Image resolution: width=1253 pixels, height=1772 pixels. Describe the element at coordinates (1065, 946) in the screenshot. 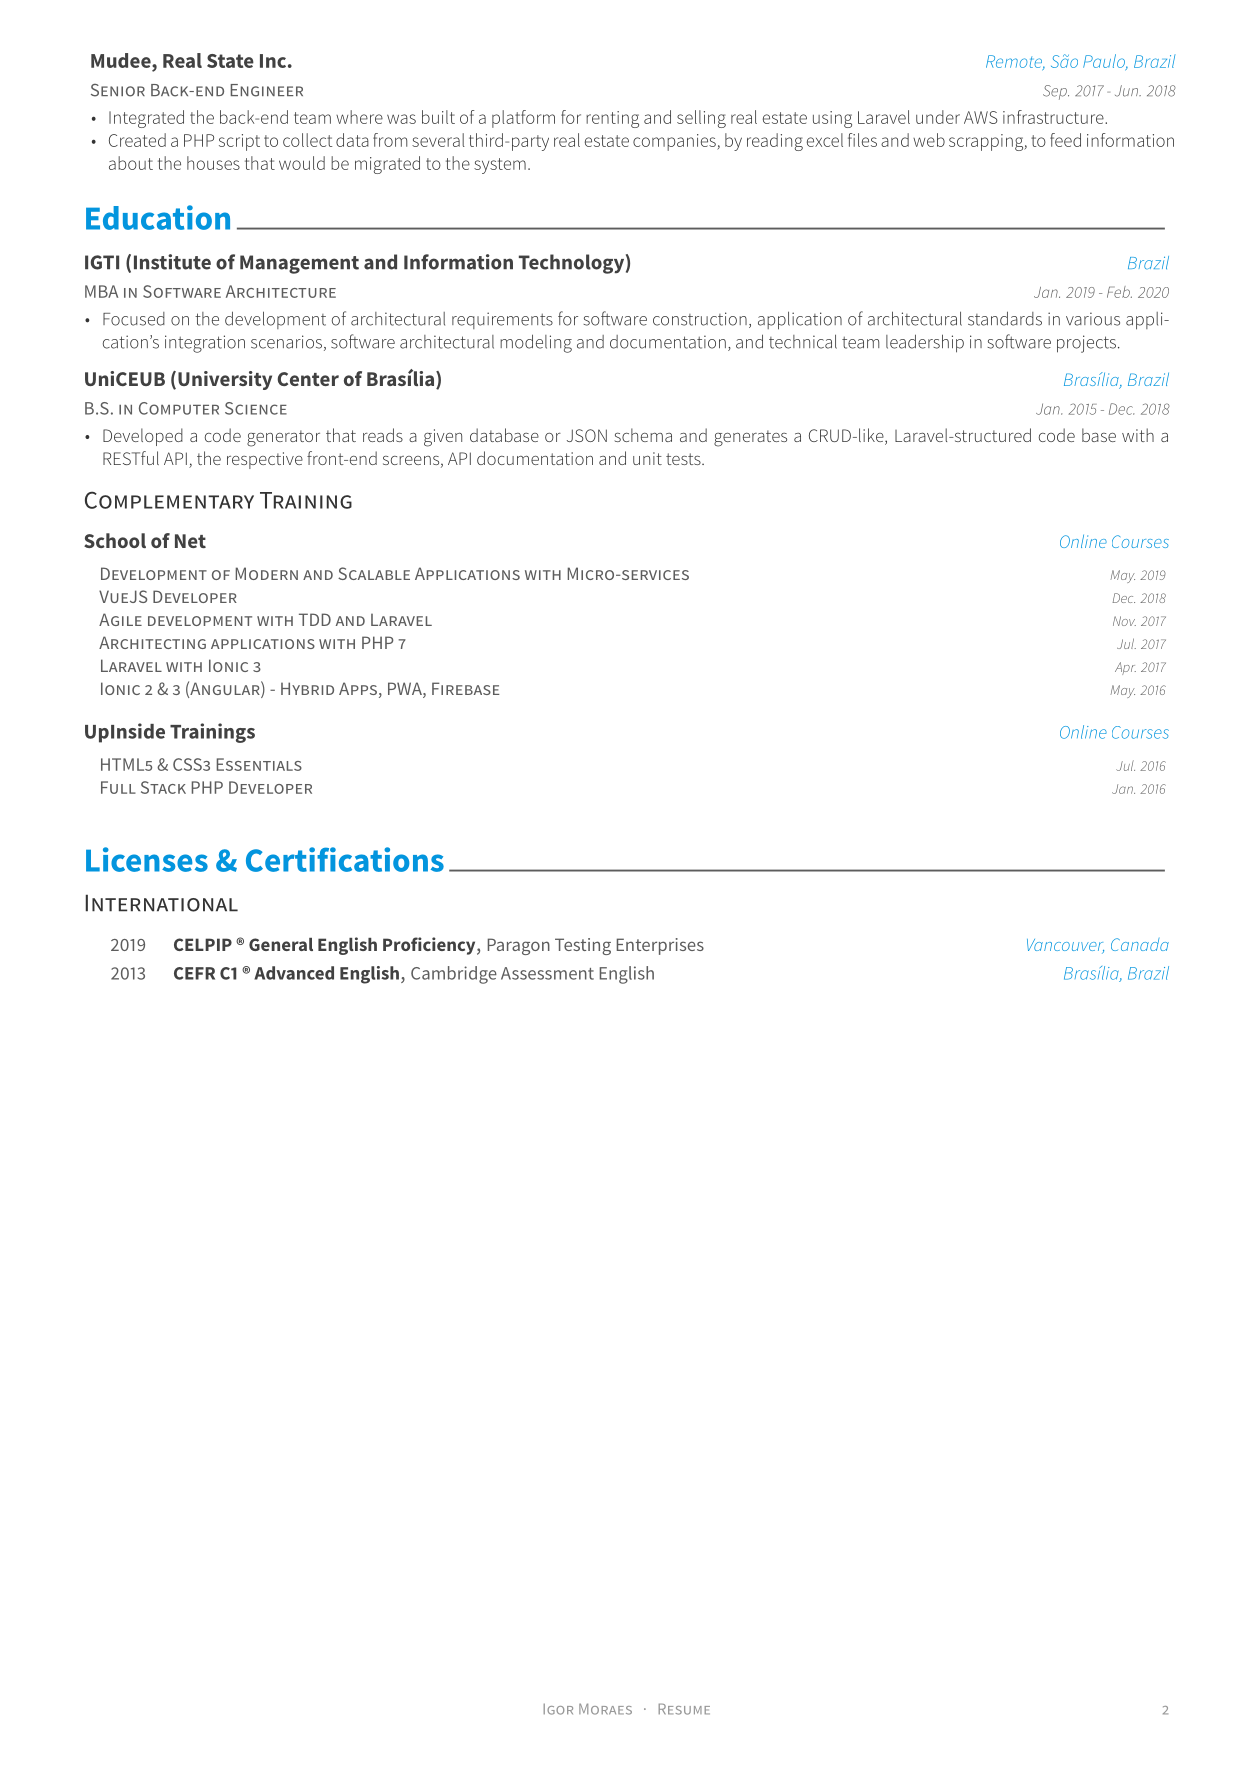

I see `Vancouver` at that location.
